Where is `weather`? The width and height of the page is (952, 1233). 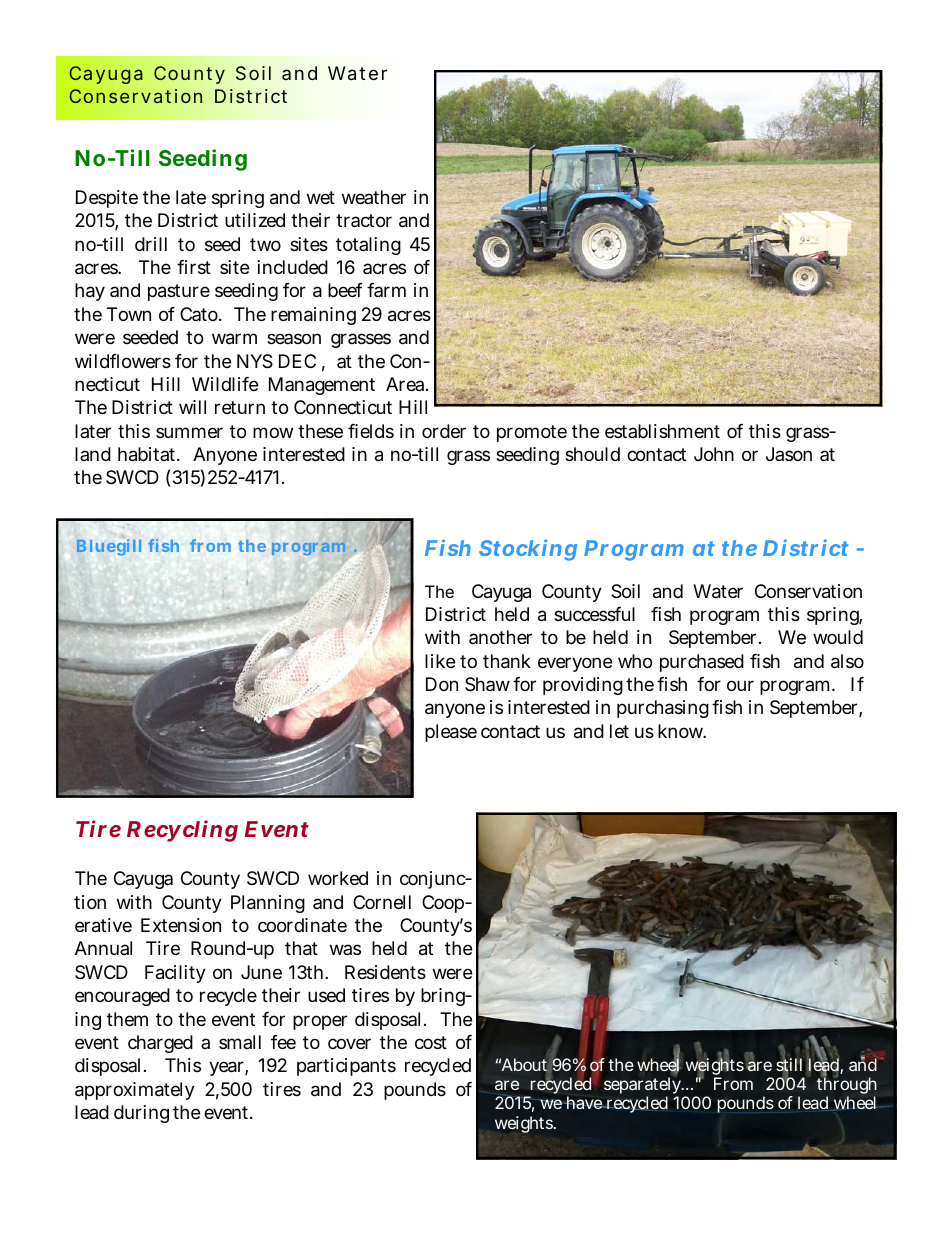
weather is located at coordinates (374, 197).
